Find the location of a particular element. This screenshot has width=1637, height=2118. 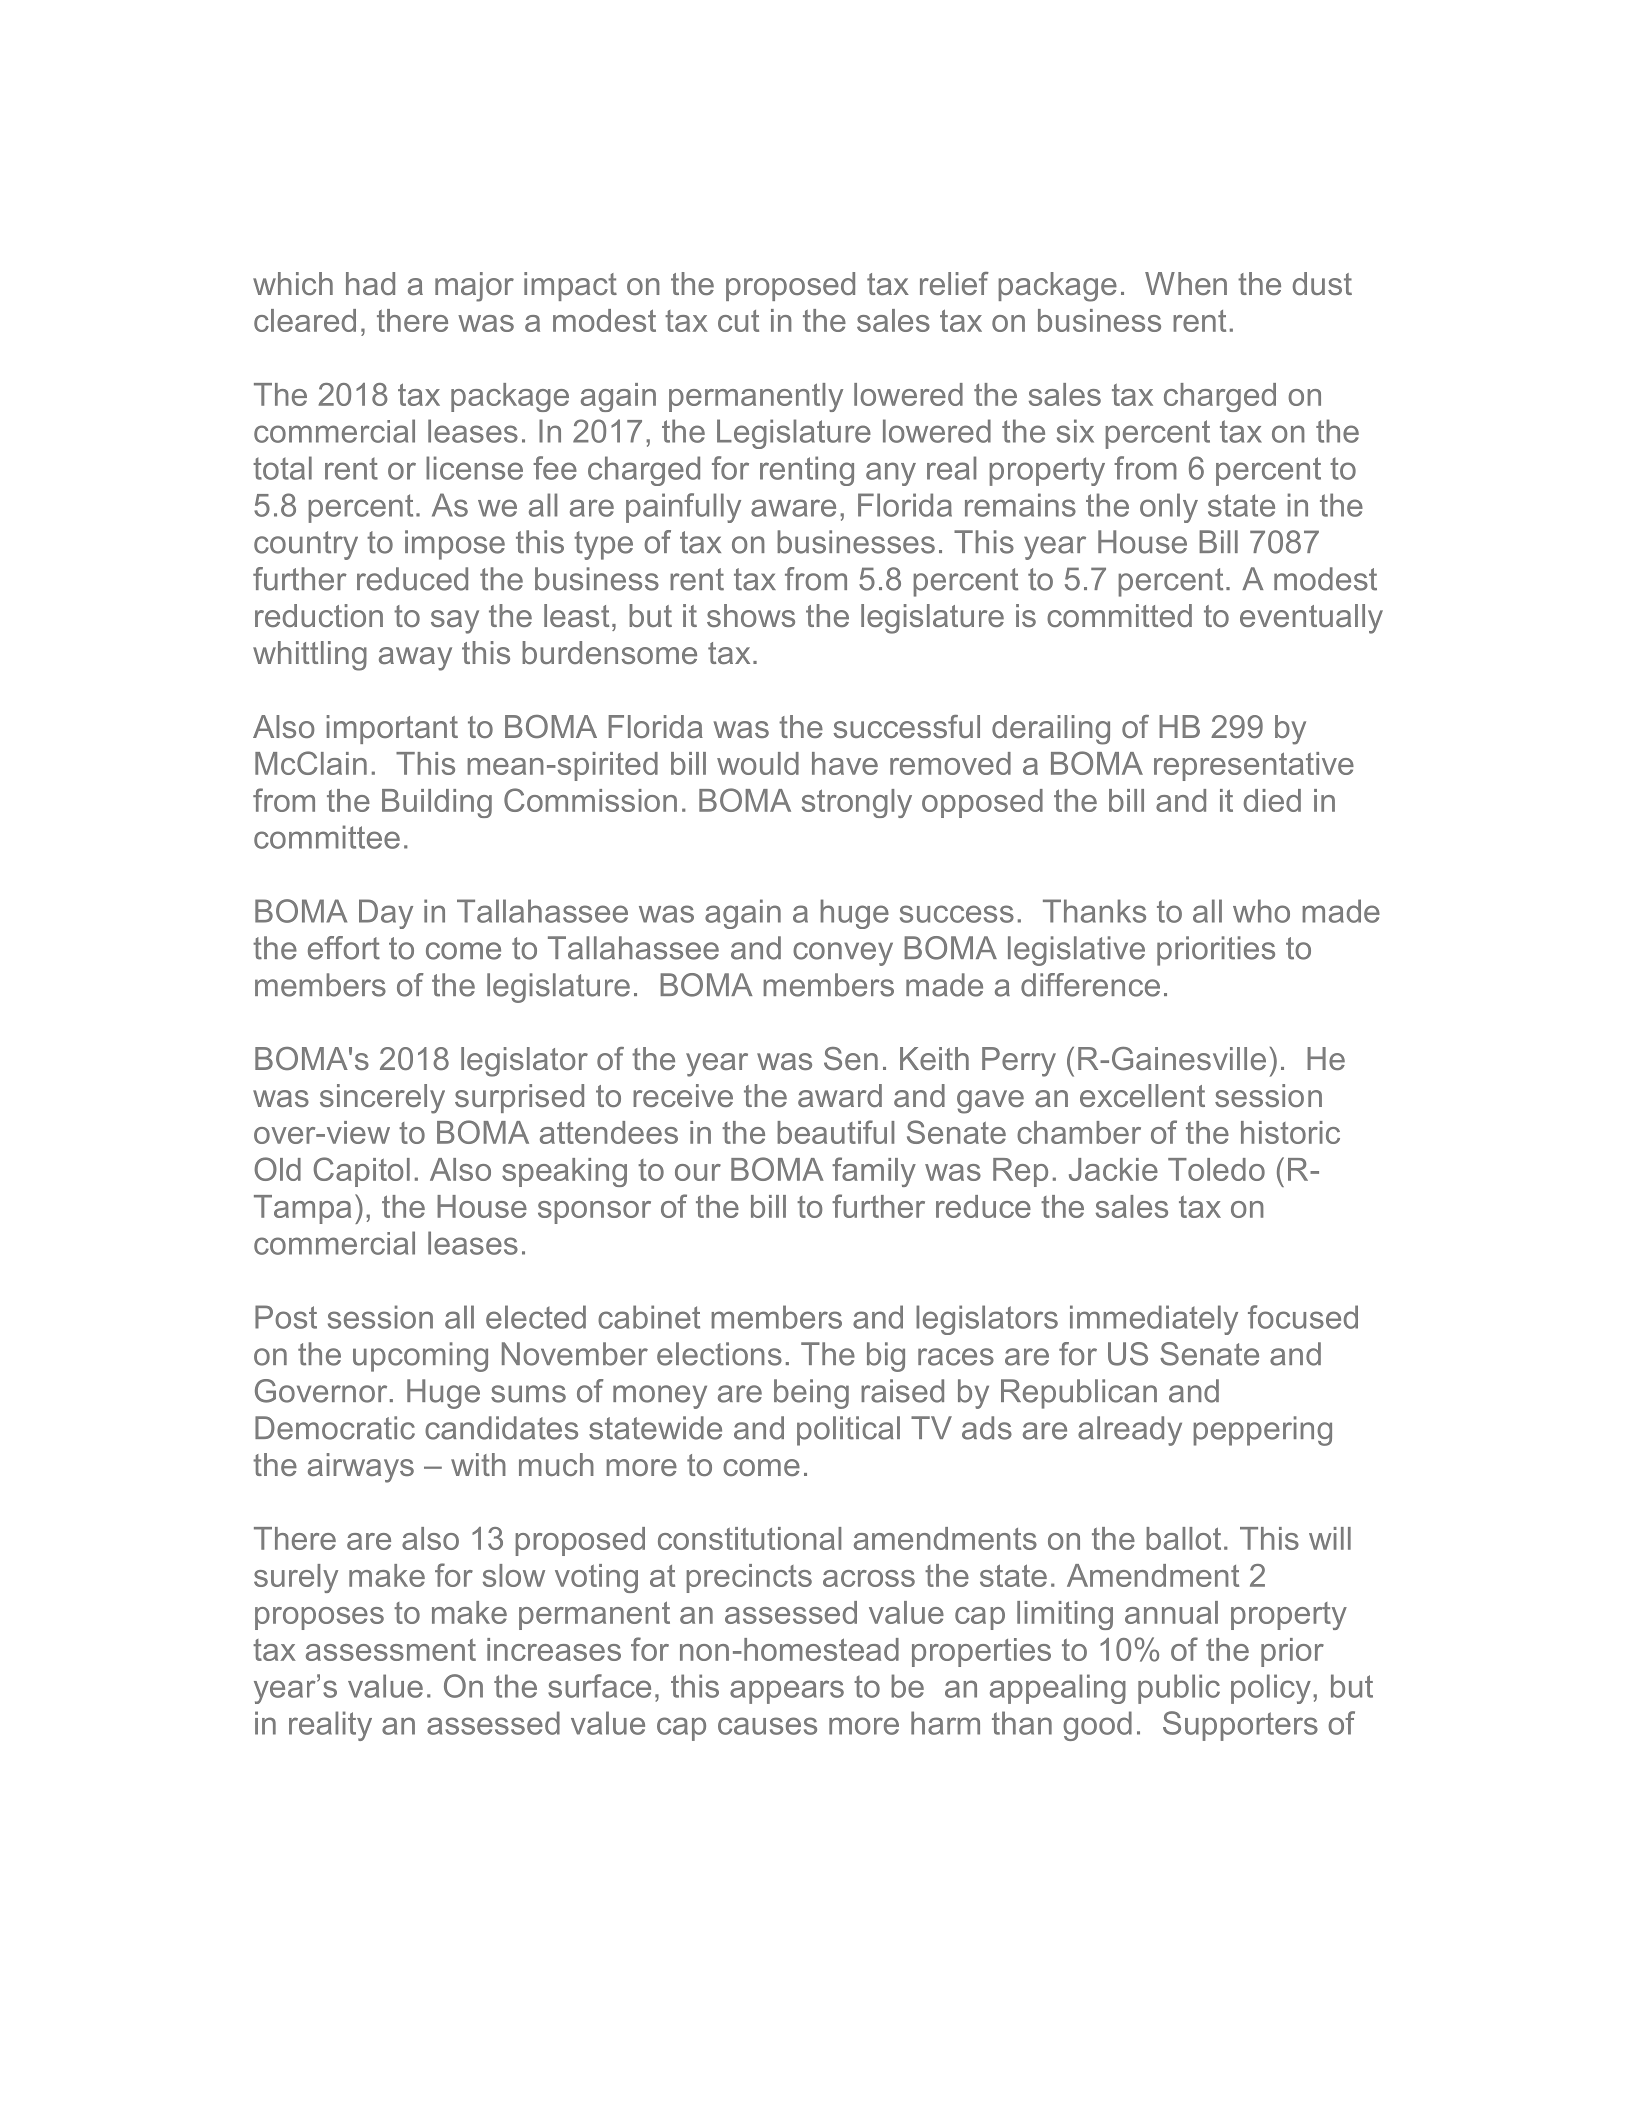

When is located at coordinates (1186, 283).
